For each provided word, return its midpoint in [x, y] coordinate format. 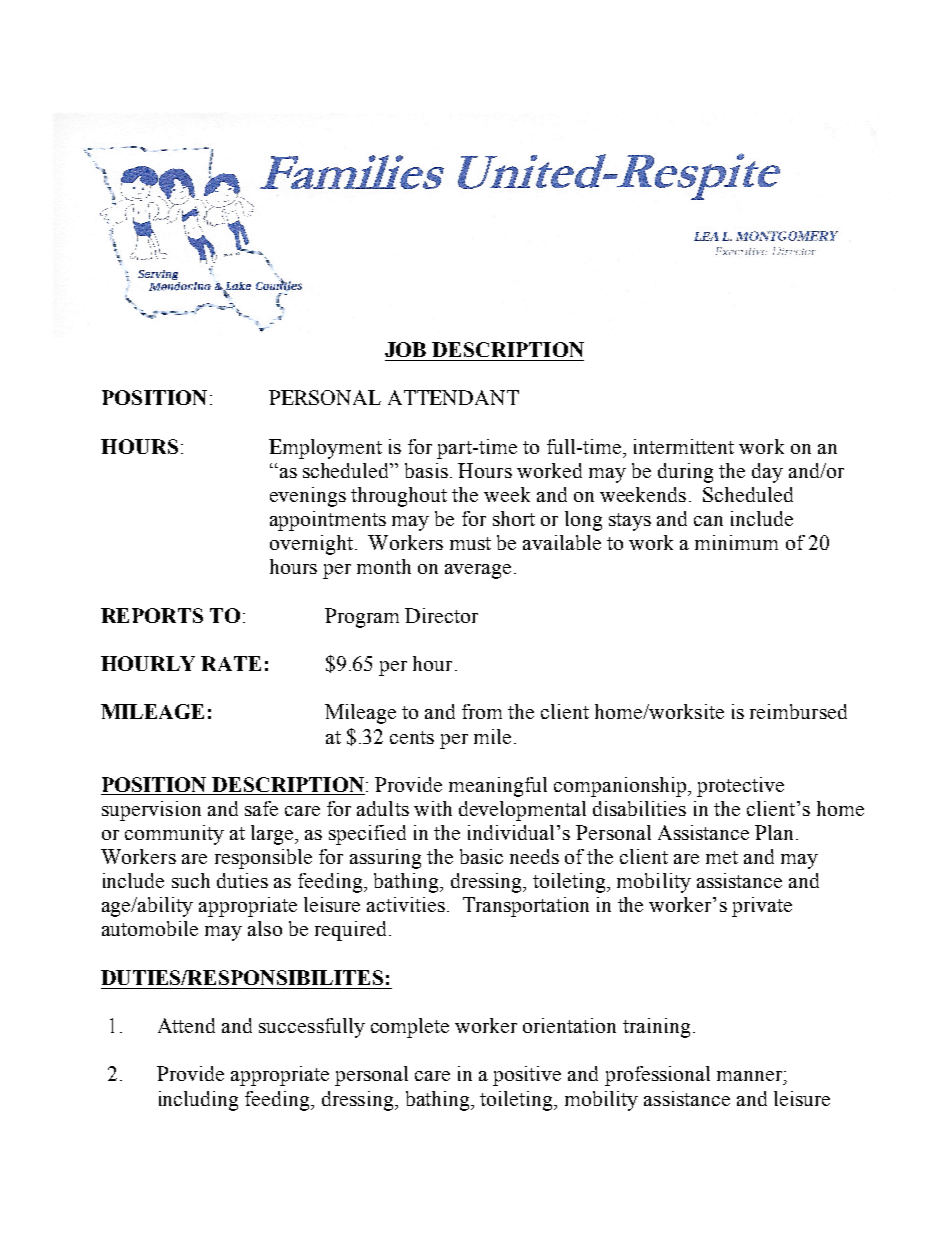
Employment [325, 449]
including [198, 1101]
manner [751, 1076]
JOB [405, 349]
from [482, 711]
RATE [231, 663]
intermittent [684, 446]
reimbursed [798, 711]
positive [527, 1076]
